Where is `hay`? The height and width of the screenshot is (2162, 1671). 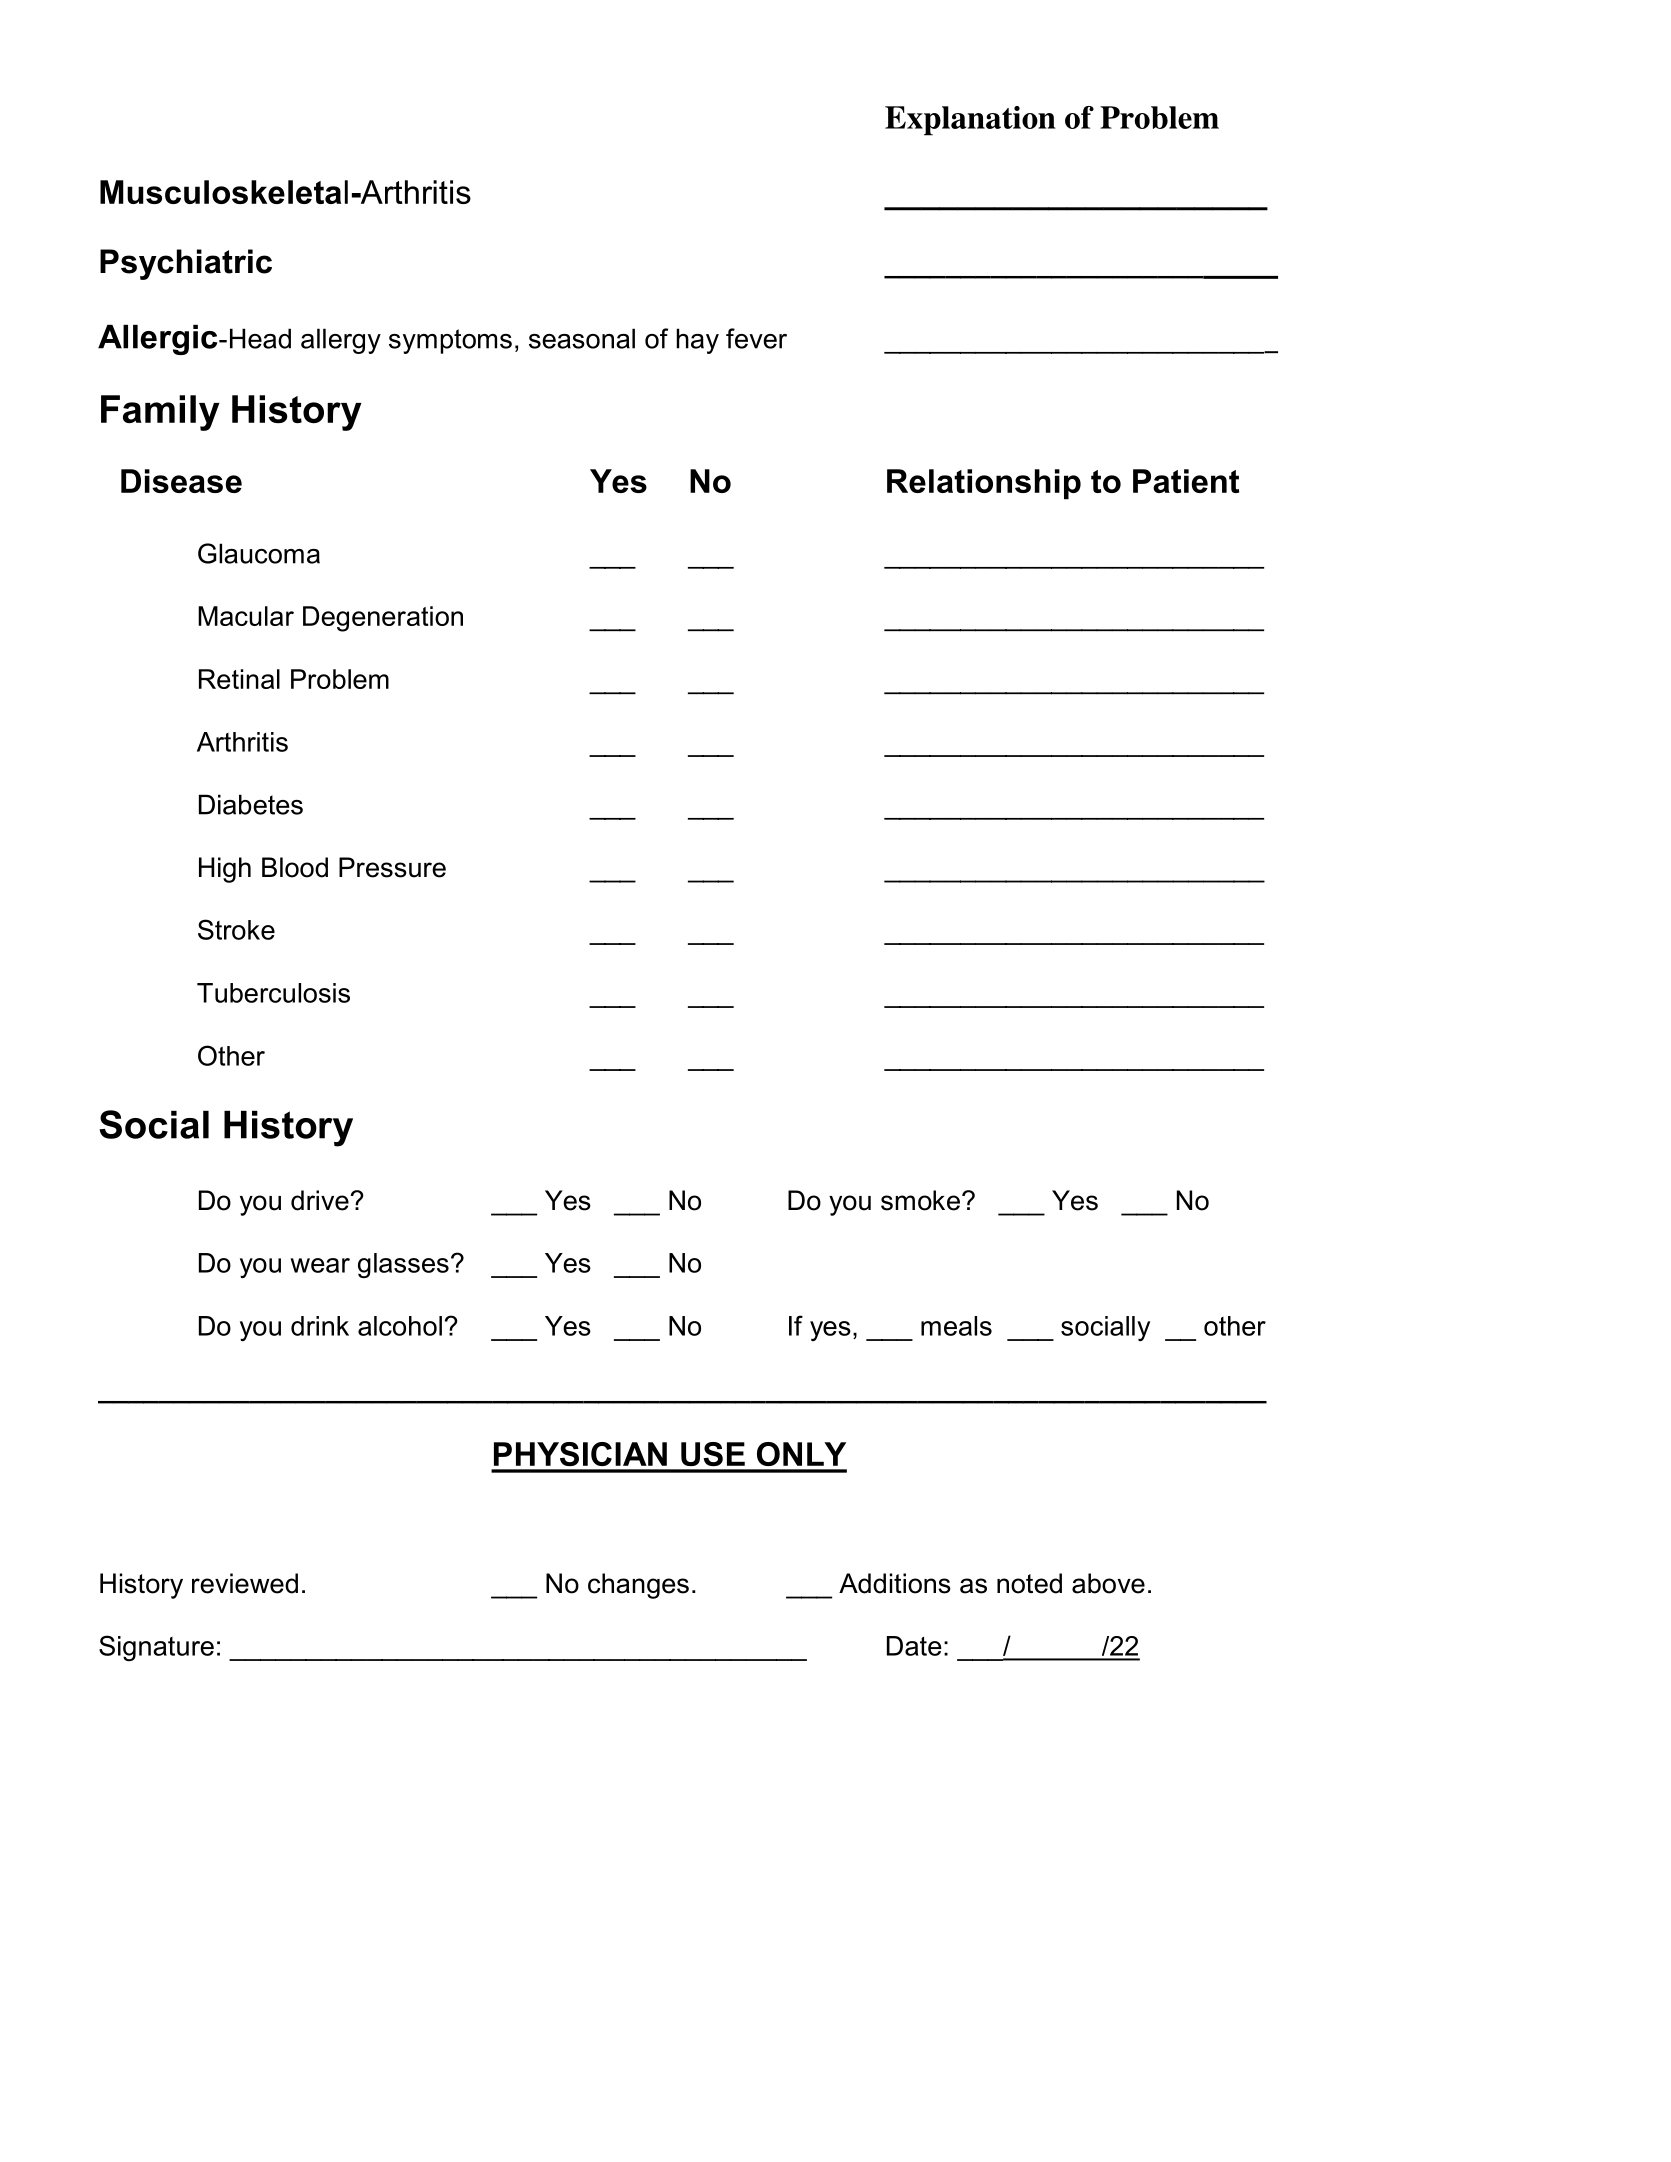
hay is located at coordinates (697, 341).
